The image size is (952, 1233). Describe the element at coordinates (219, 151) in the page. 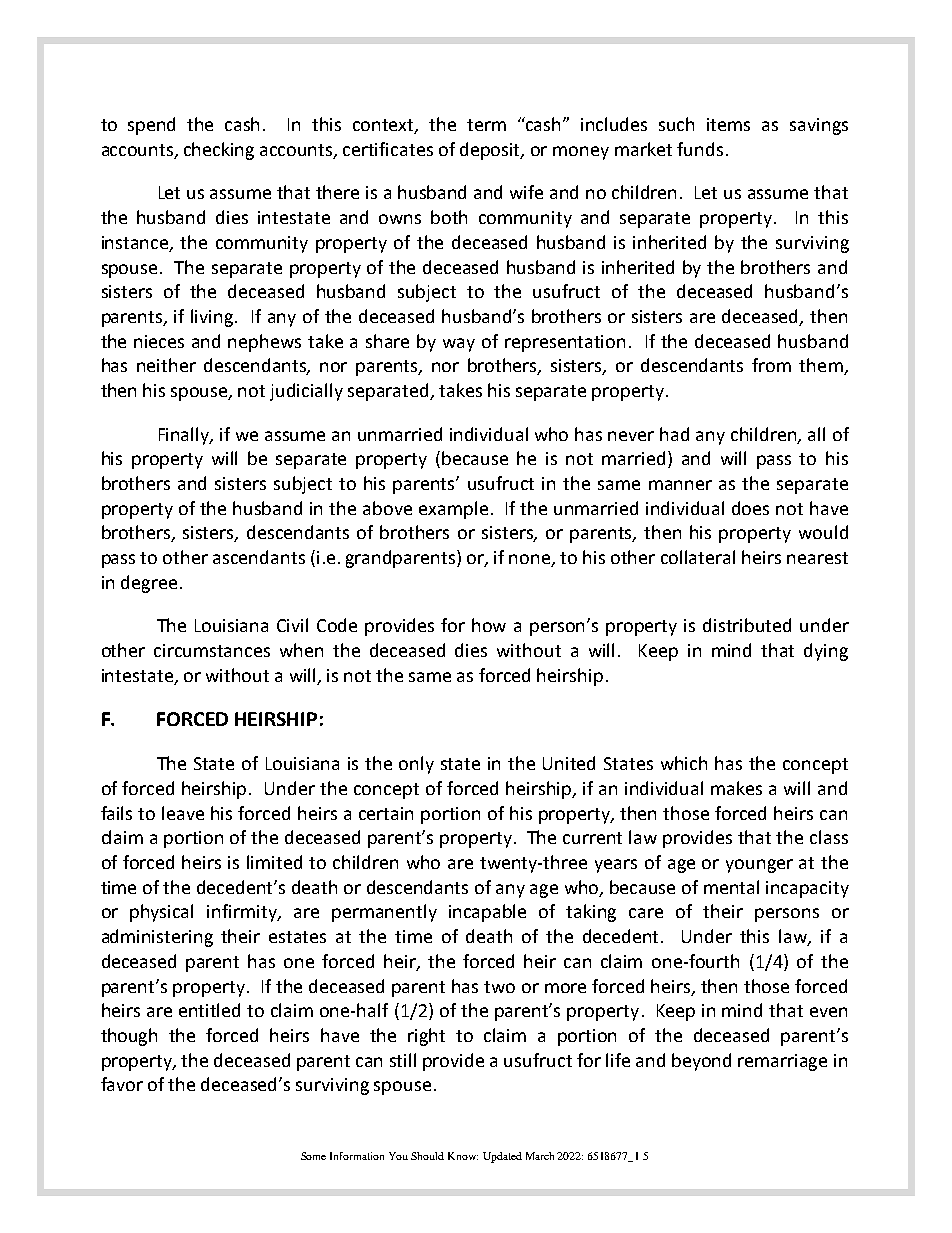

I see `checking` at that location.
